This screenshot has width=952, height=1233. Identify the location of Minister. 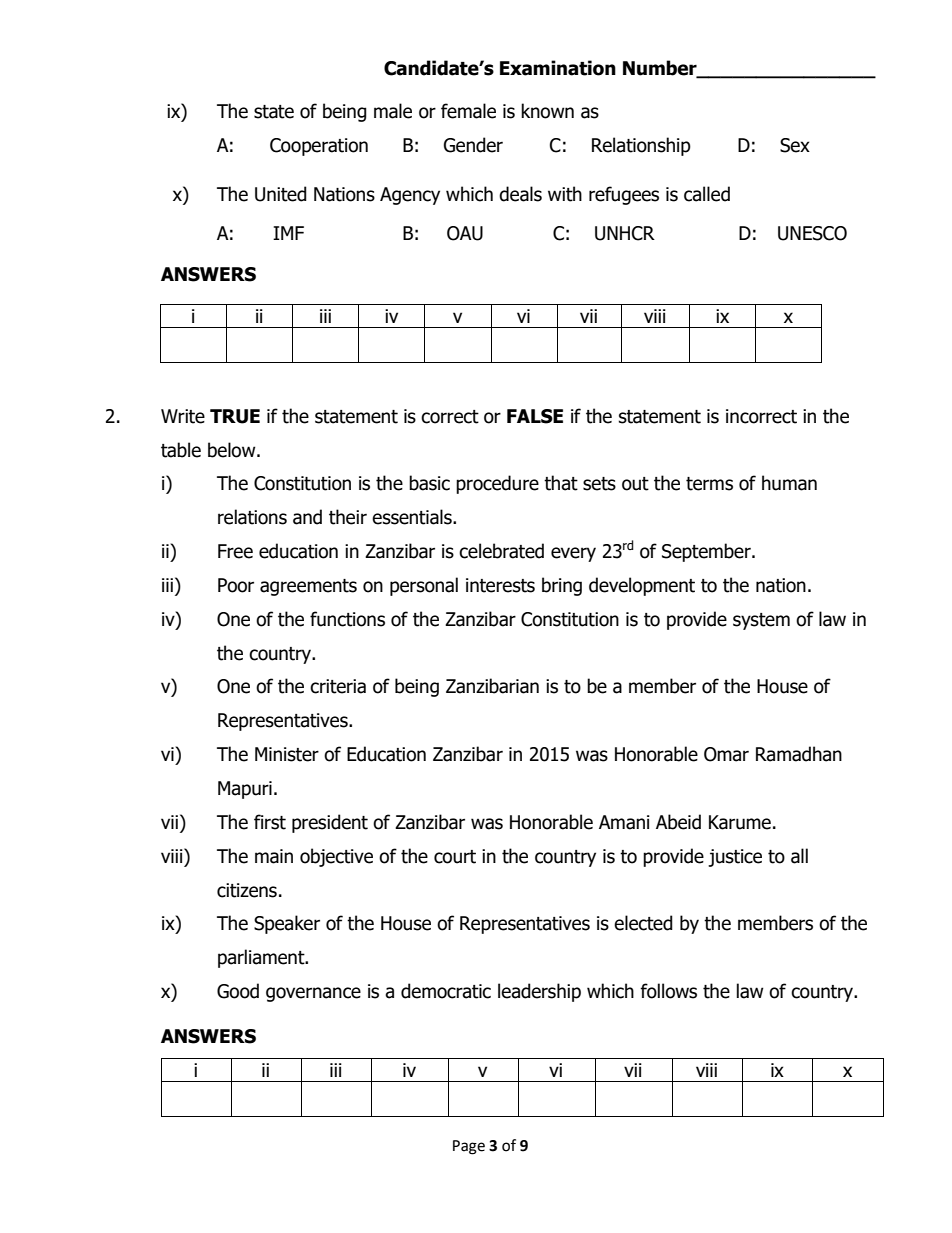
(287, 754).
